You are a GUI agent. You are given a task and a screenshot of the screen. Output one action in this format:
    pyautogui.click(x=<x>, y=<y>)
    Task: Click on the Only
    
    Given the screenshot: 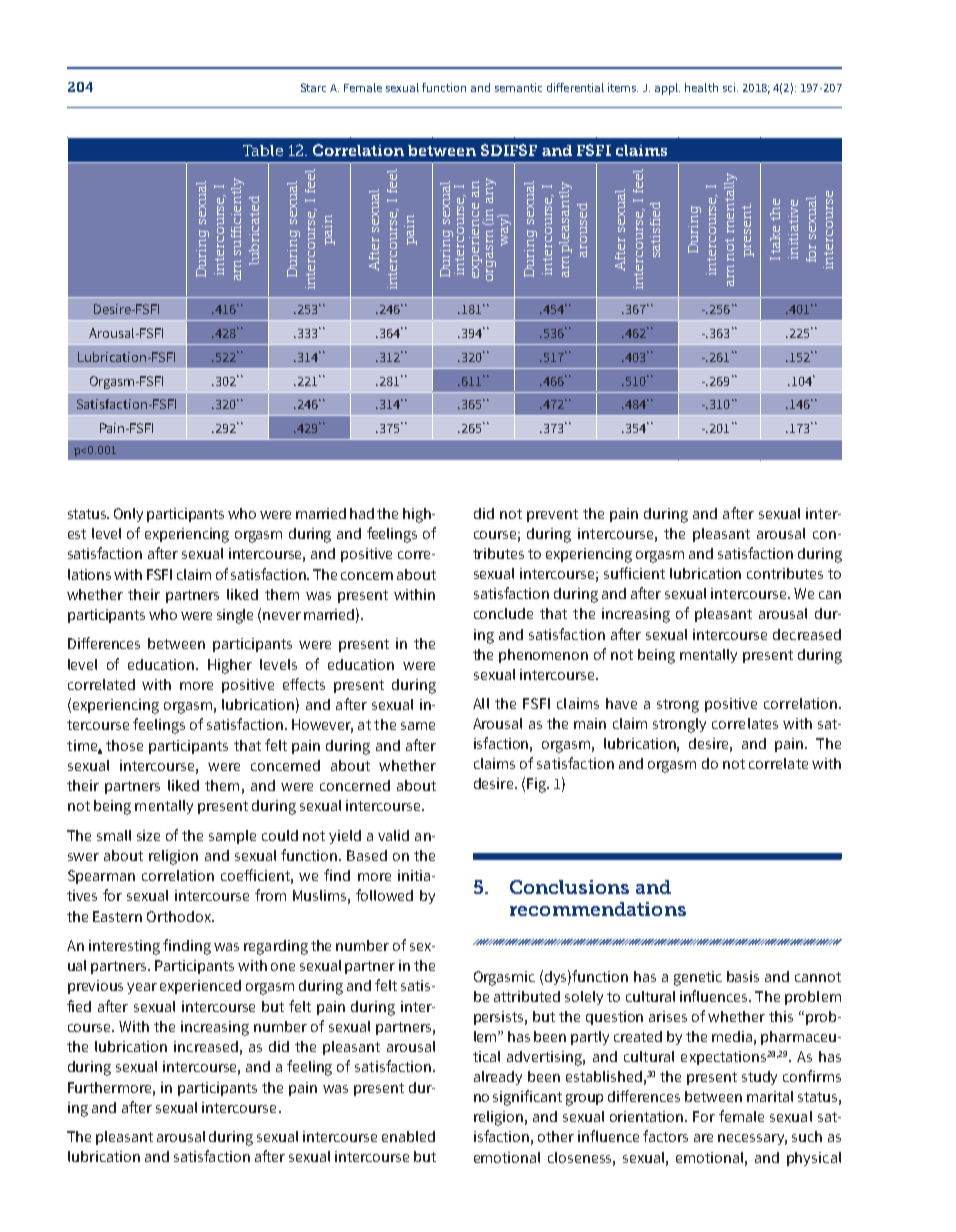 What is the action you would take?
    pyautogui.click(x=128, y=515)
